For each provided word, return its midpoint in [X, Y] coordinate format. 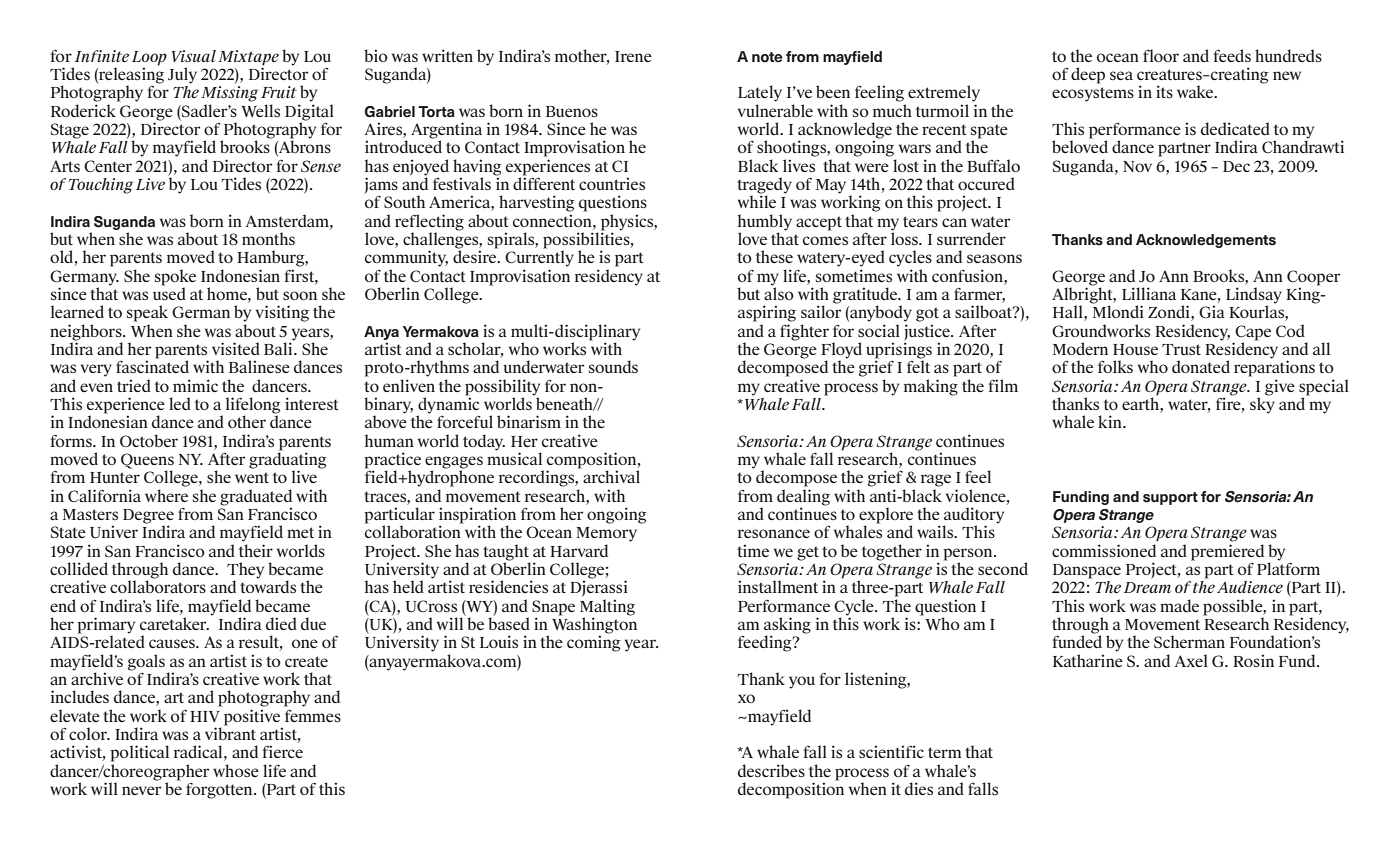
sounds [613, 366]
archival [610, 475]
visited [236, 348]
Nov [1137, 166]
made [1179, 605]
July [182, 75]
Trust [1181, 349]
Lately [760, 93]
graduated [256, 498]
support [1170, 498]
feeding [766, 643]
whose [236, 770]
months [268, 238]
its [1164, 91]
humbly [765, 223]
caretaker [174, 623]
